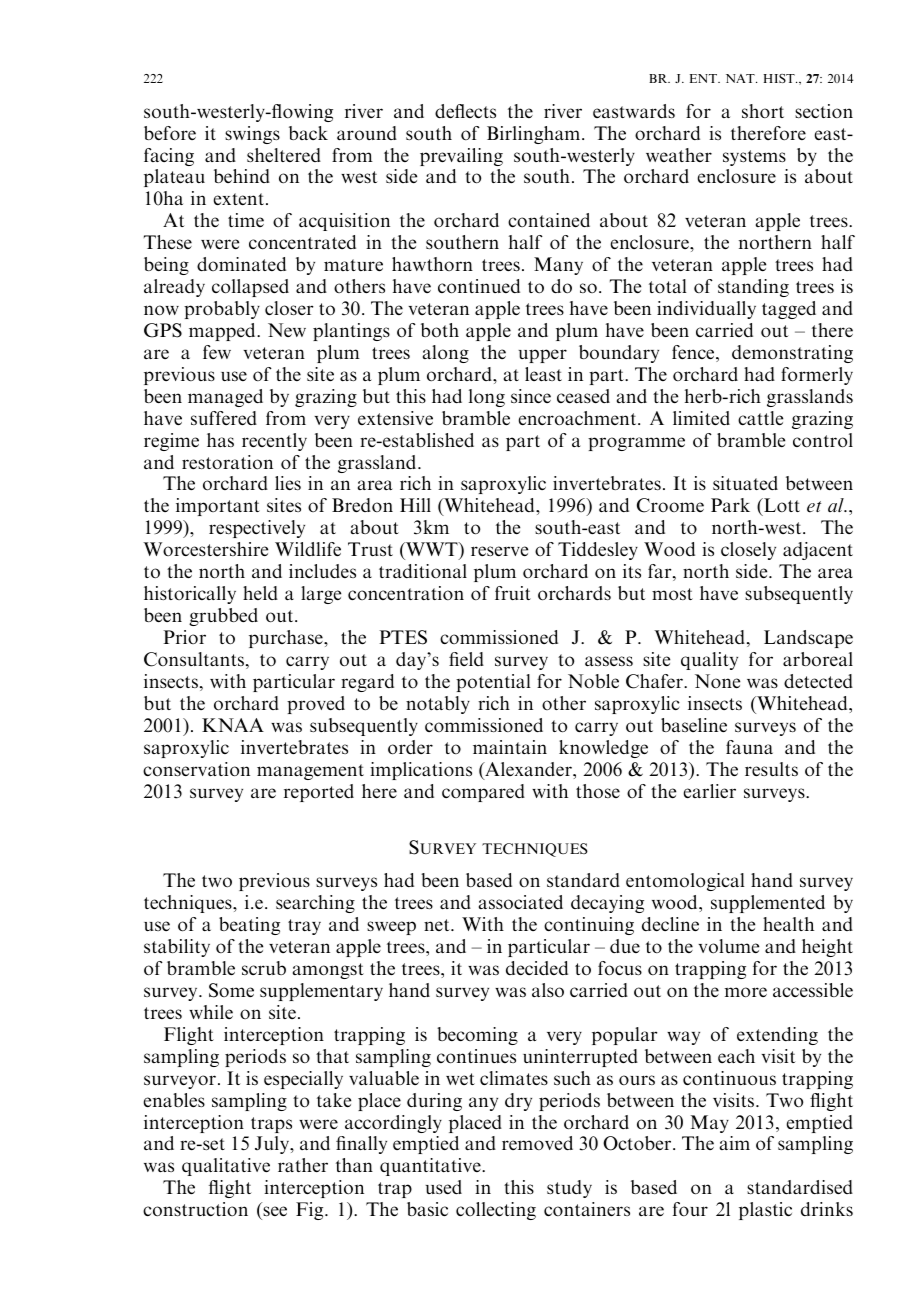  What do you see at coordinates (252, 135) in the image?
I see `swings` at bounding box center [252, 135].
